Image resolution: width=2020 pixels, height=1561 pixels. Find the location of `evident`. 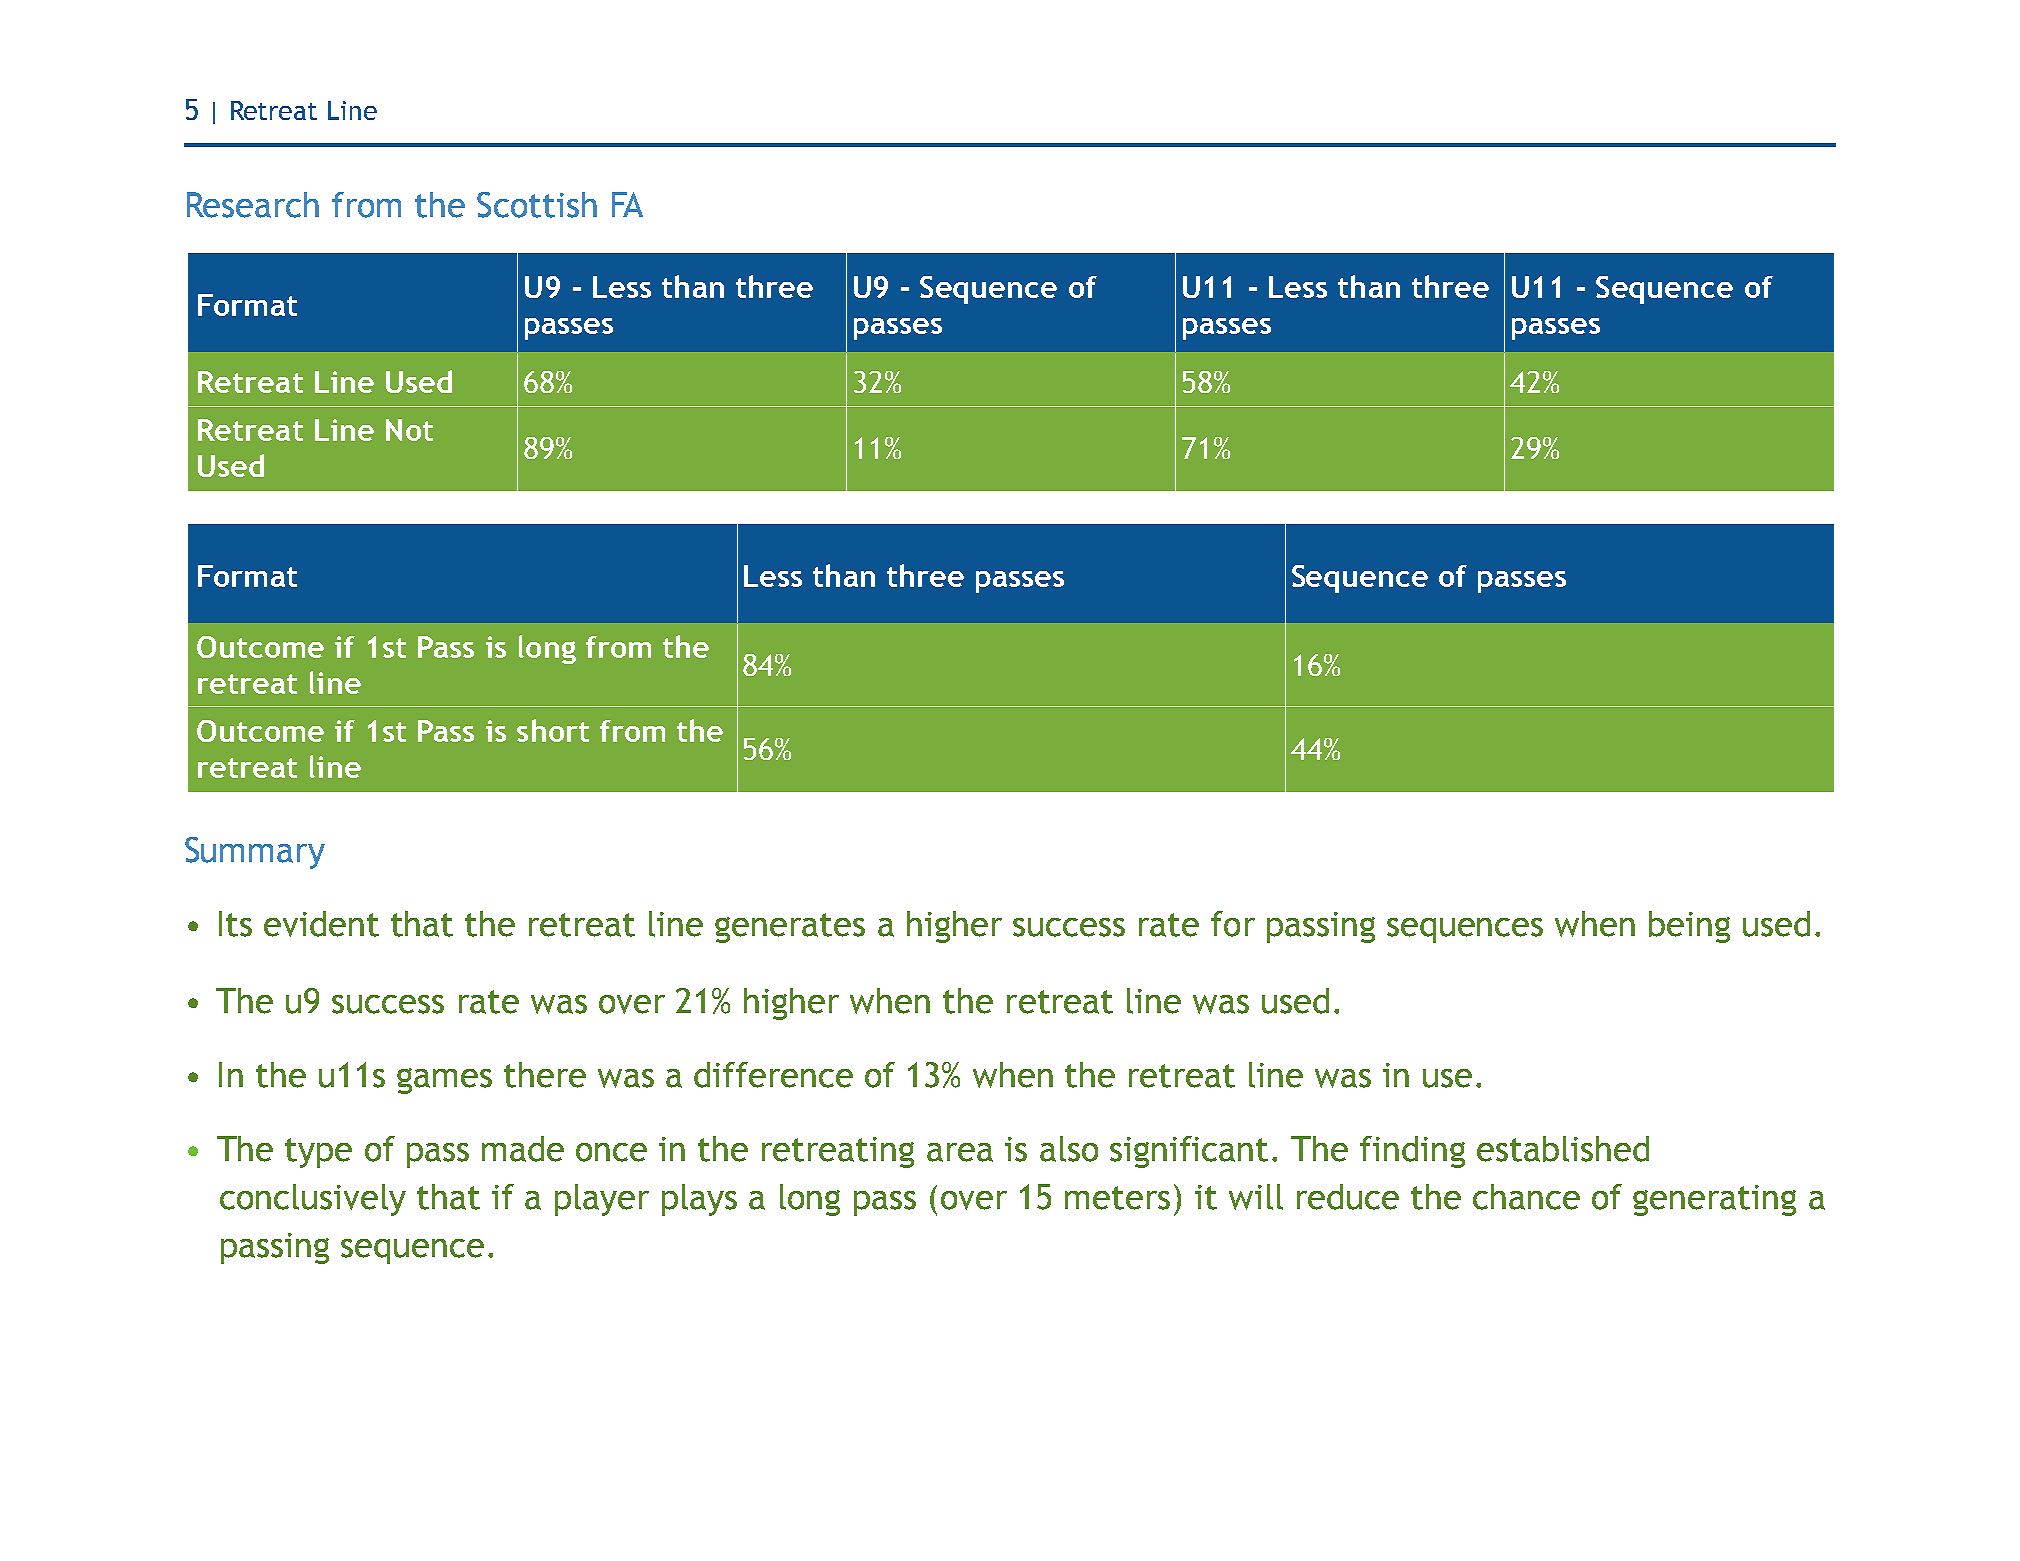

evident is located at coordinates (321, 924).
